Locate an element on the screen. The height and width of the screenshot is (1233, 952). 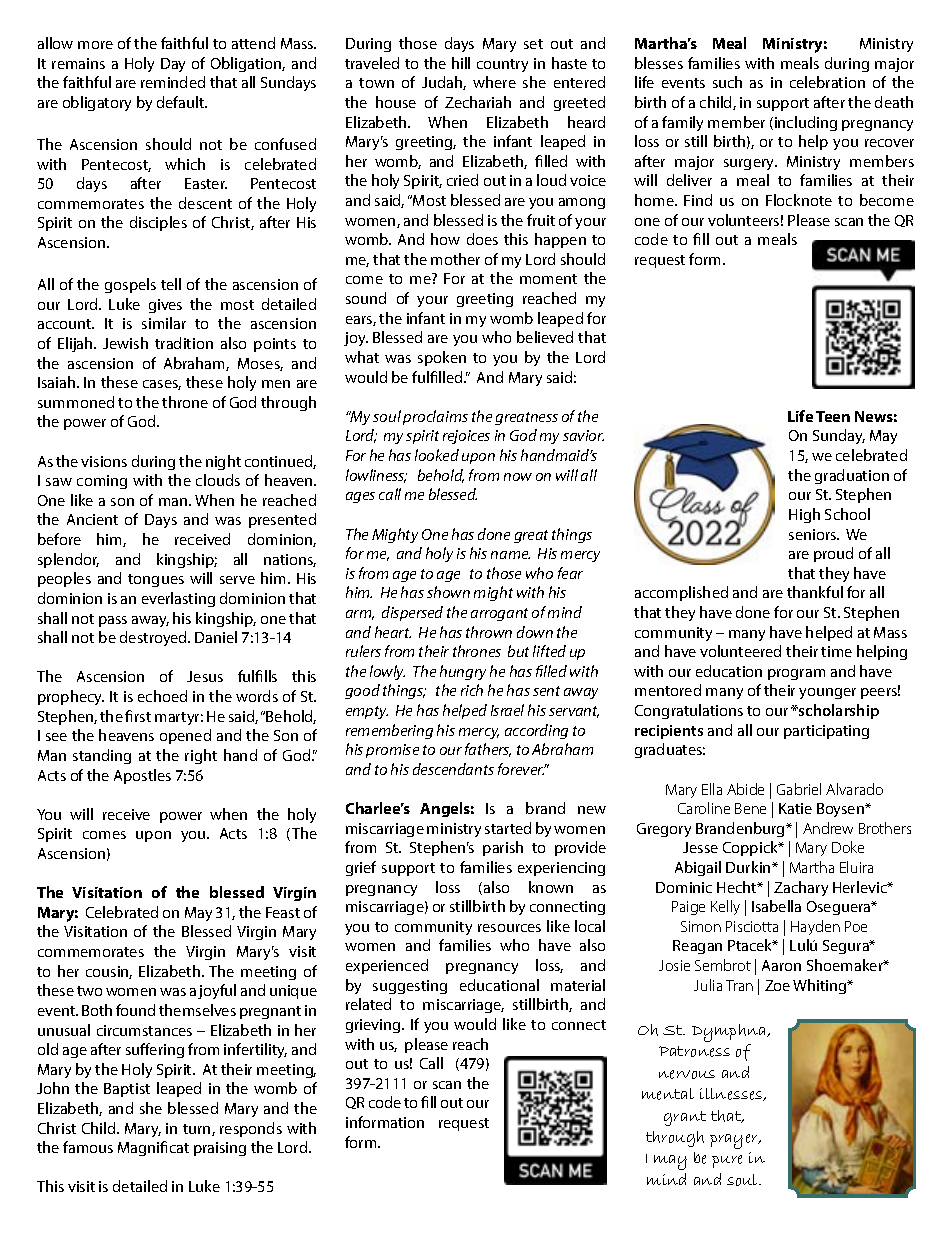
thankful is located at coordinates (815, 592).
